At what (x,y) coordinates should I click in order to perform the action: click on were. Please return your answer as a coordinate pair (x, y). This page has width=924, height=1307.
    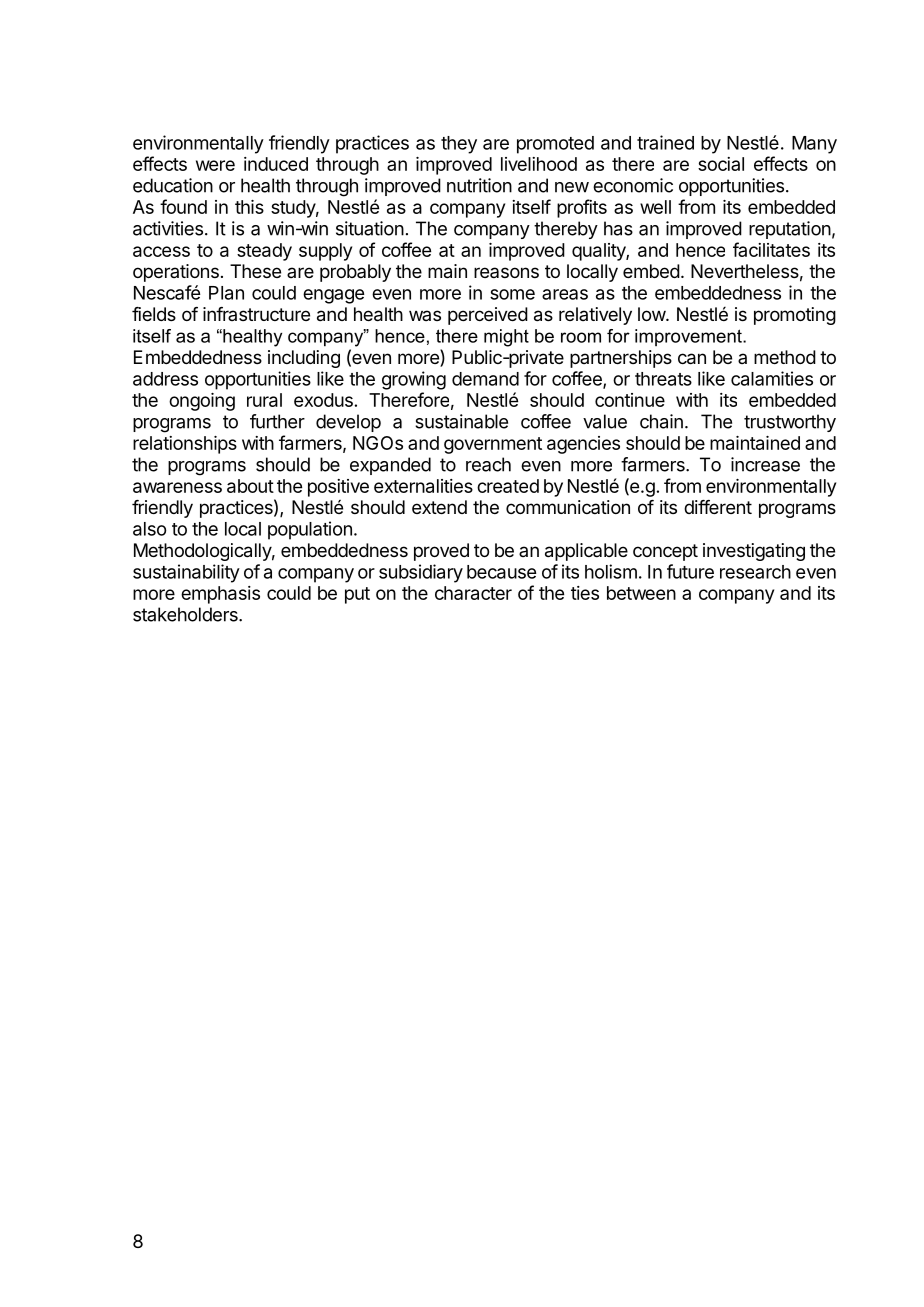
    Looking at the image, I should click on (215, 165).
